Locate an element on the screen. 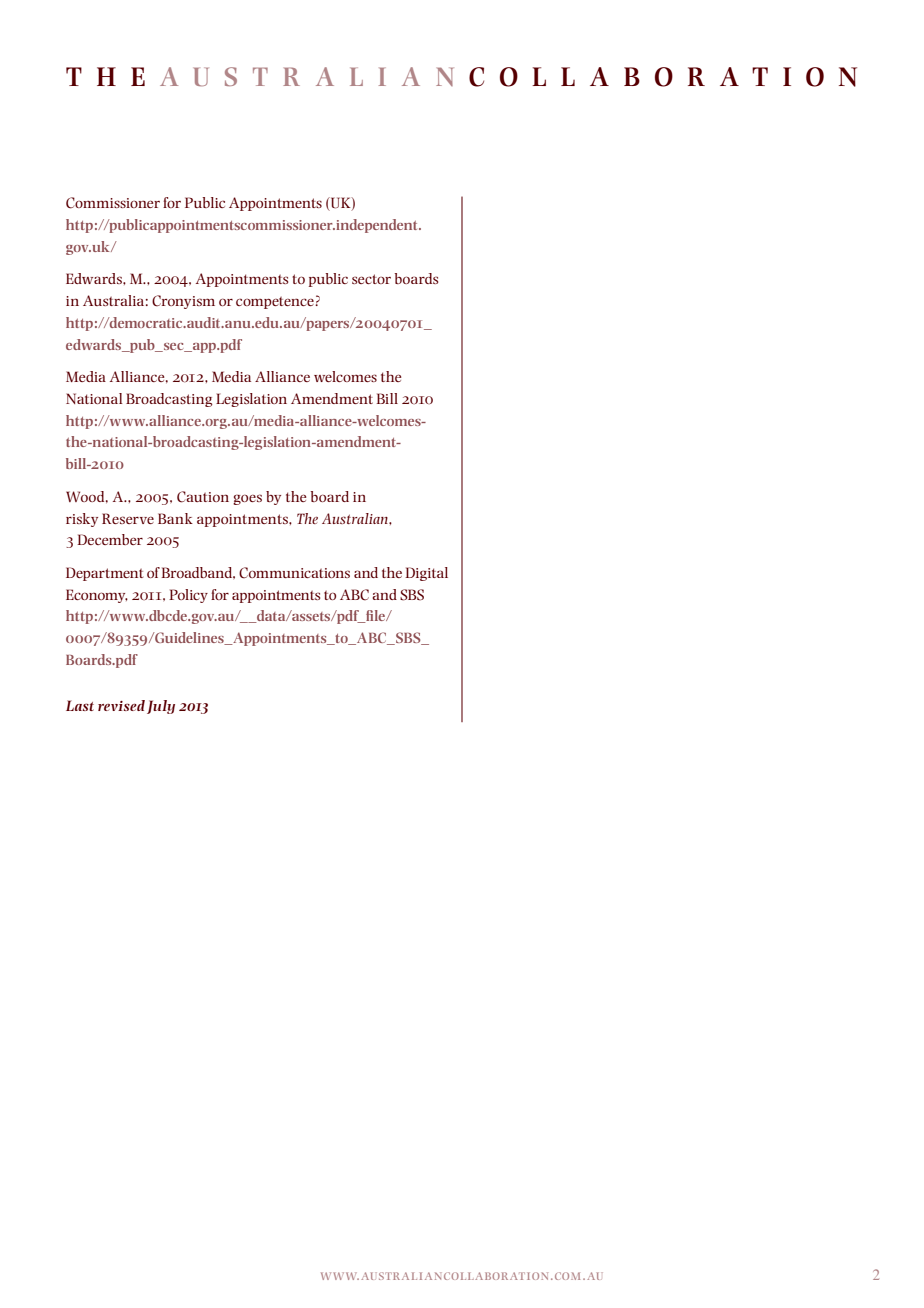 The width and height of the screenshot is (924, 1308). Cronyism is located at coordinates (183, 302).
